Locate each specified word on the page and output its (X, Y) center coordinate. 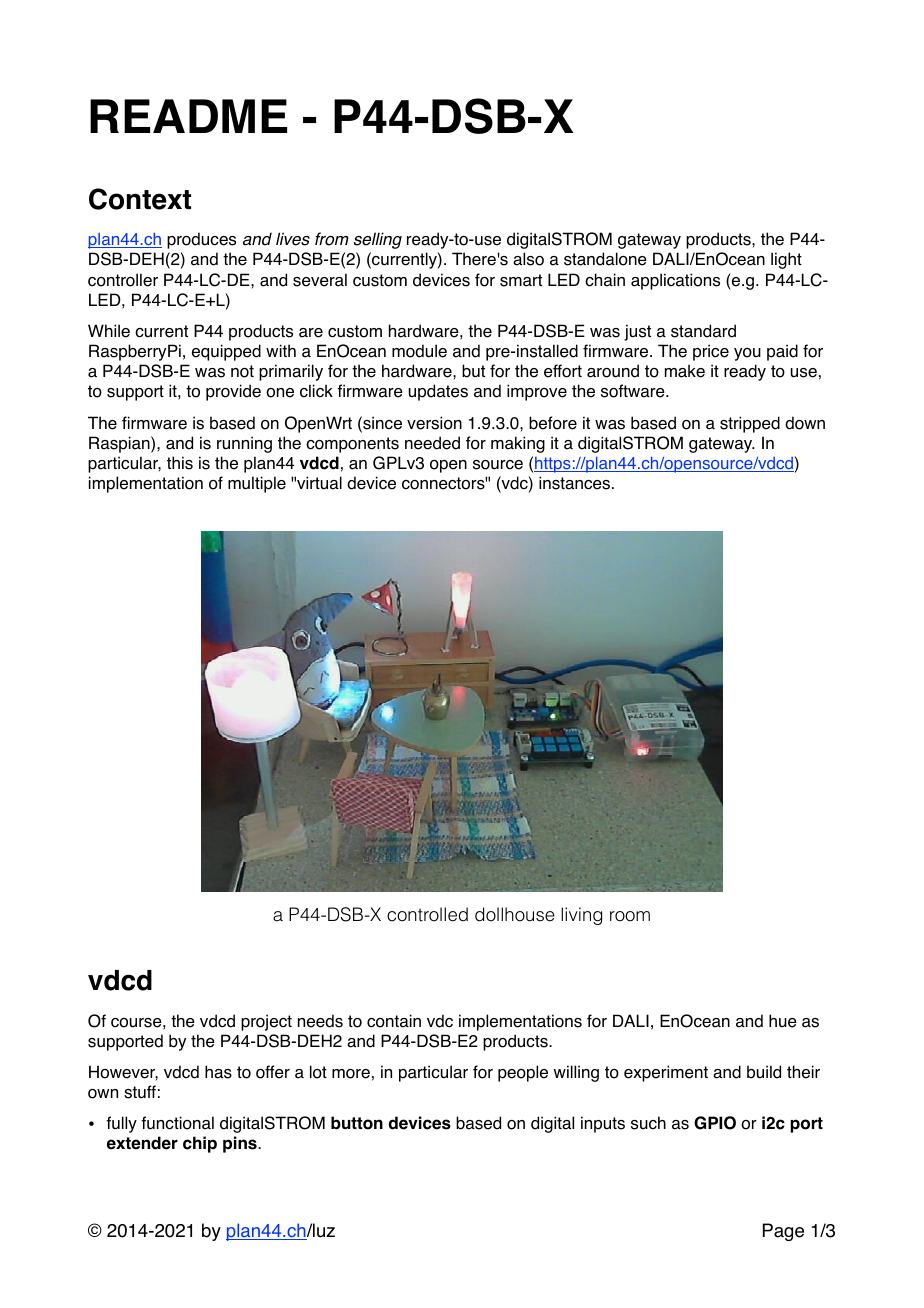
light (786, 260)
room (630, 916)
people (523, 1073)
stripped (750, 424)
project (266, 1022)
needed (432, 443)
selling (378, 240)
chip (200, 1144)
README (188, 116)
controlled (427, 914)
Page (783, 1232)
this (180, 463)
